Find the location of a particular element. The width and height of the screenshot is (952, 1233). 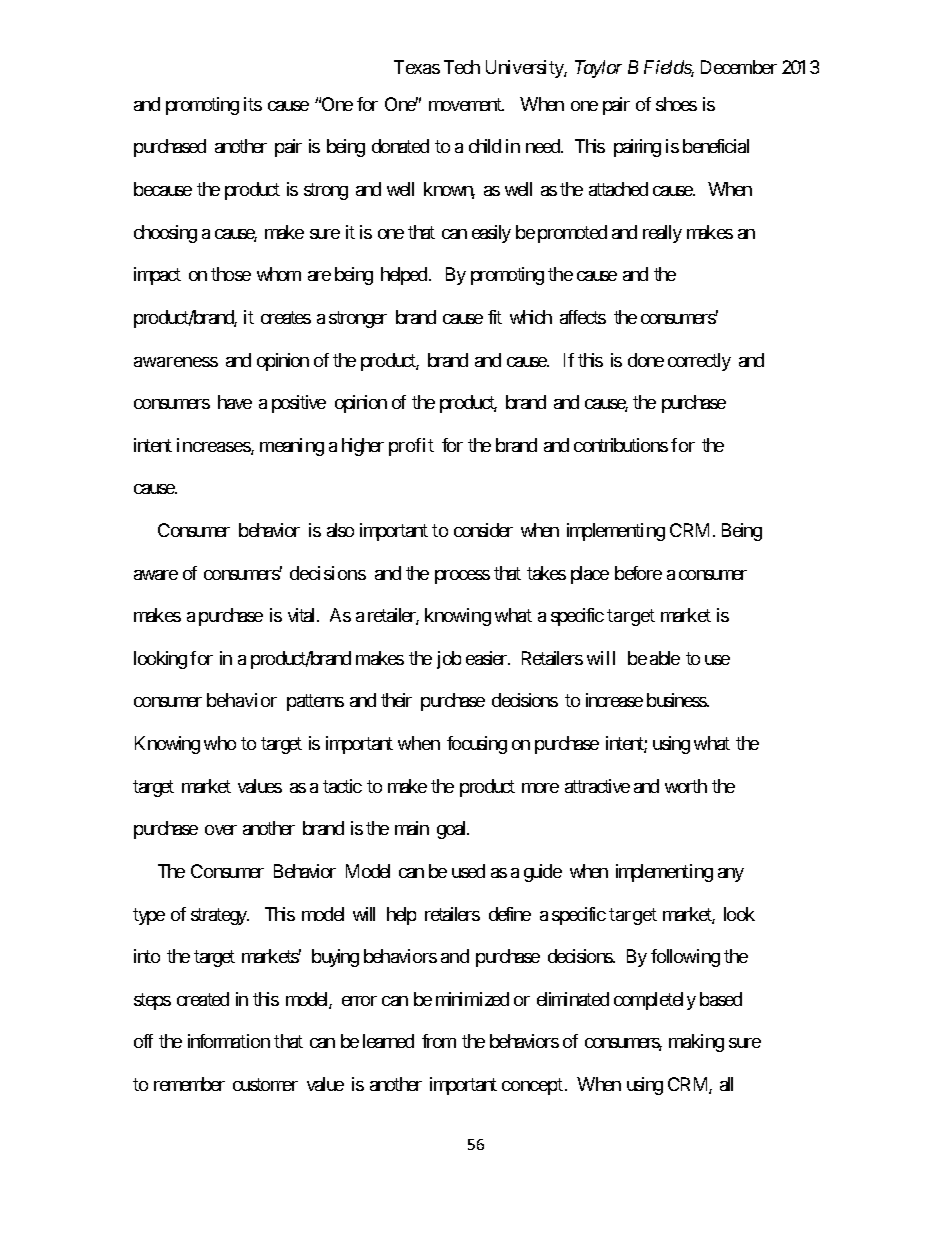

making is located at coordinates (696, 1043).
